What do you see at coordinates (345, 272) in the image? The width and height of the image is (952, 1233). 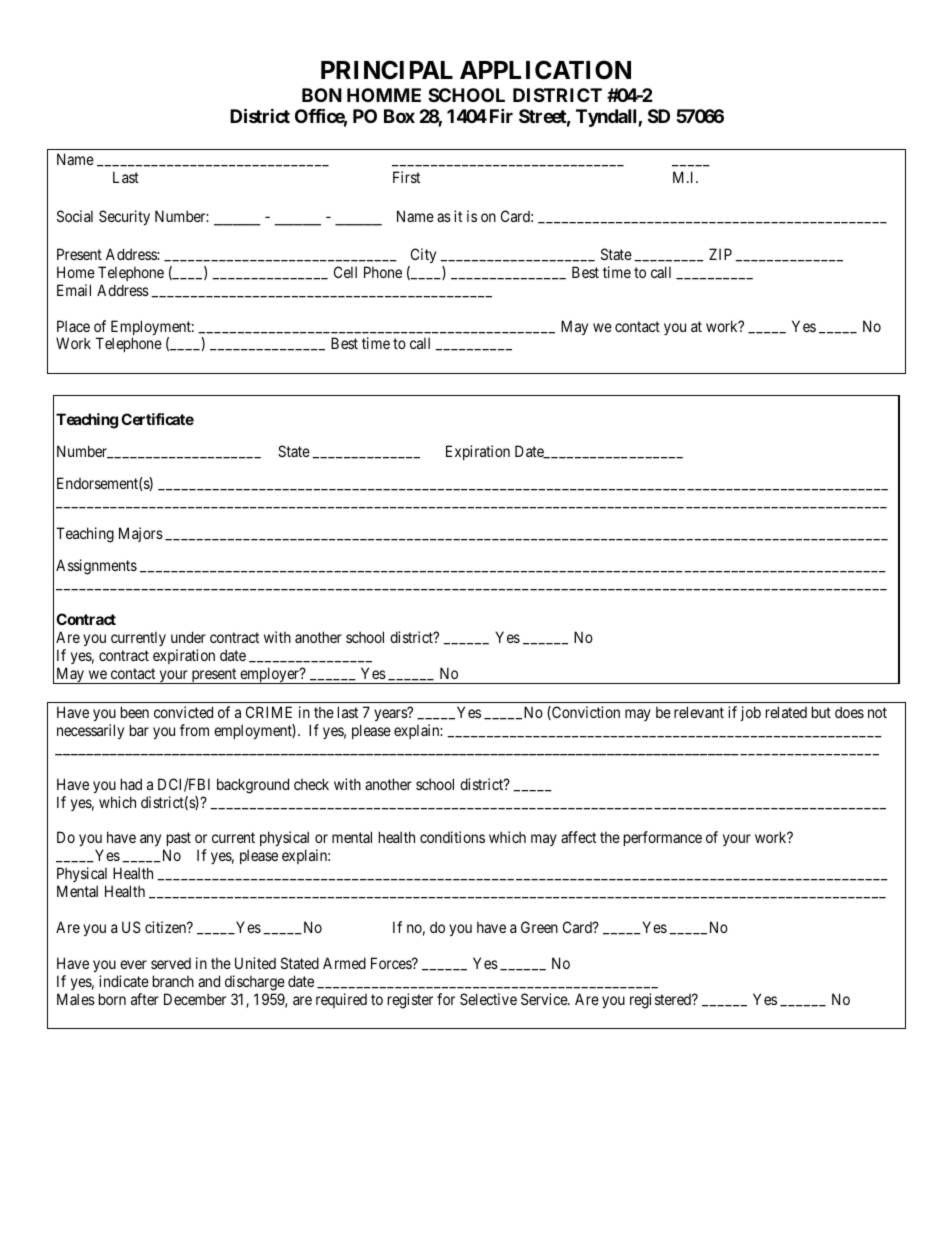 I see `Cell` at bounding box center [345, 272].
